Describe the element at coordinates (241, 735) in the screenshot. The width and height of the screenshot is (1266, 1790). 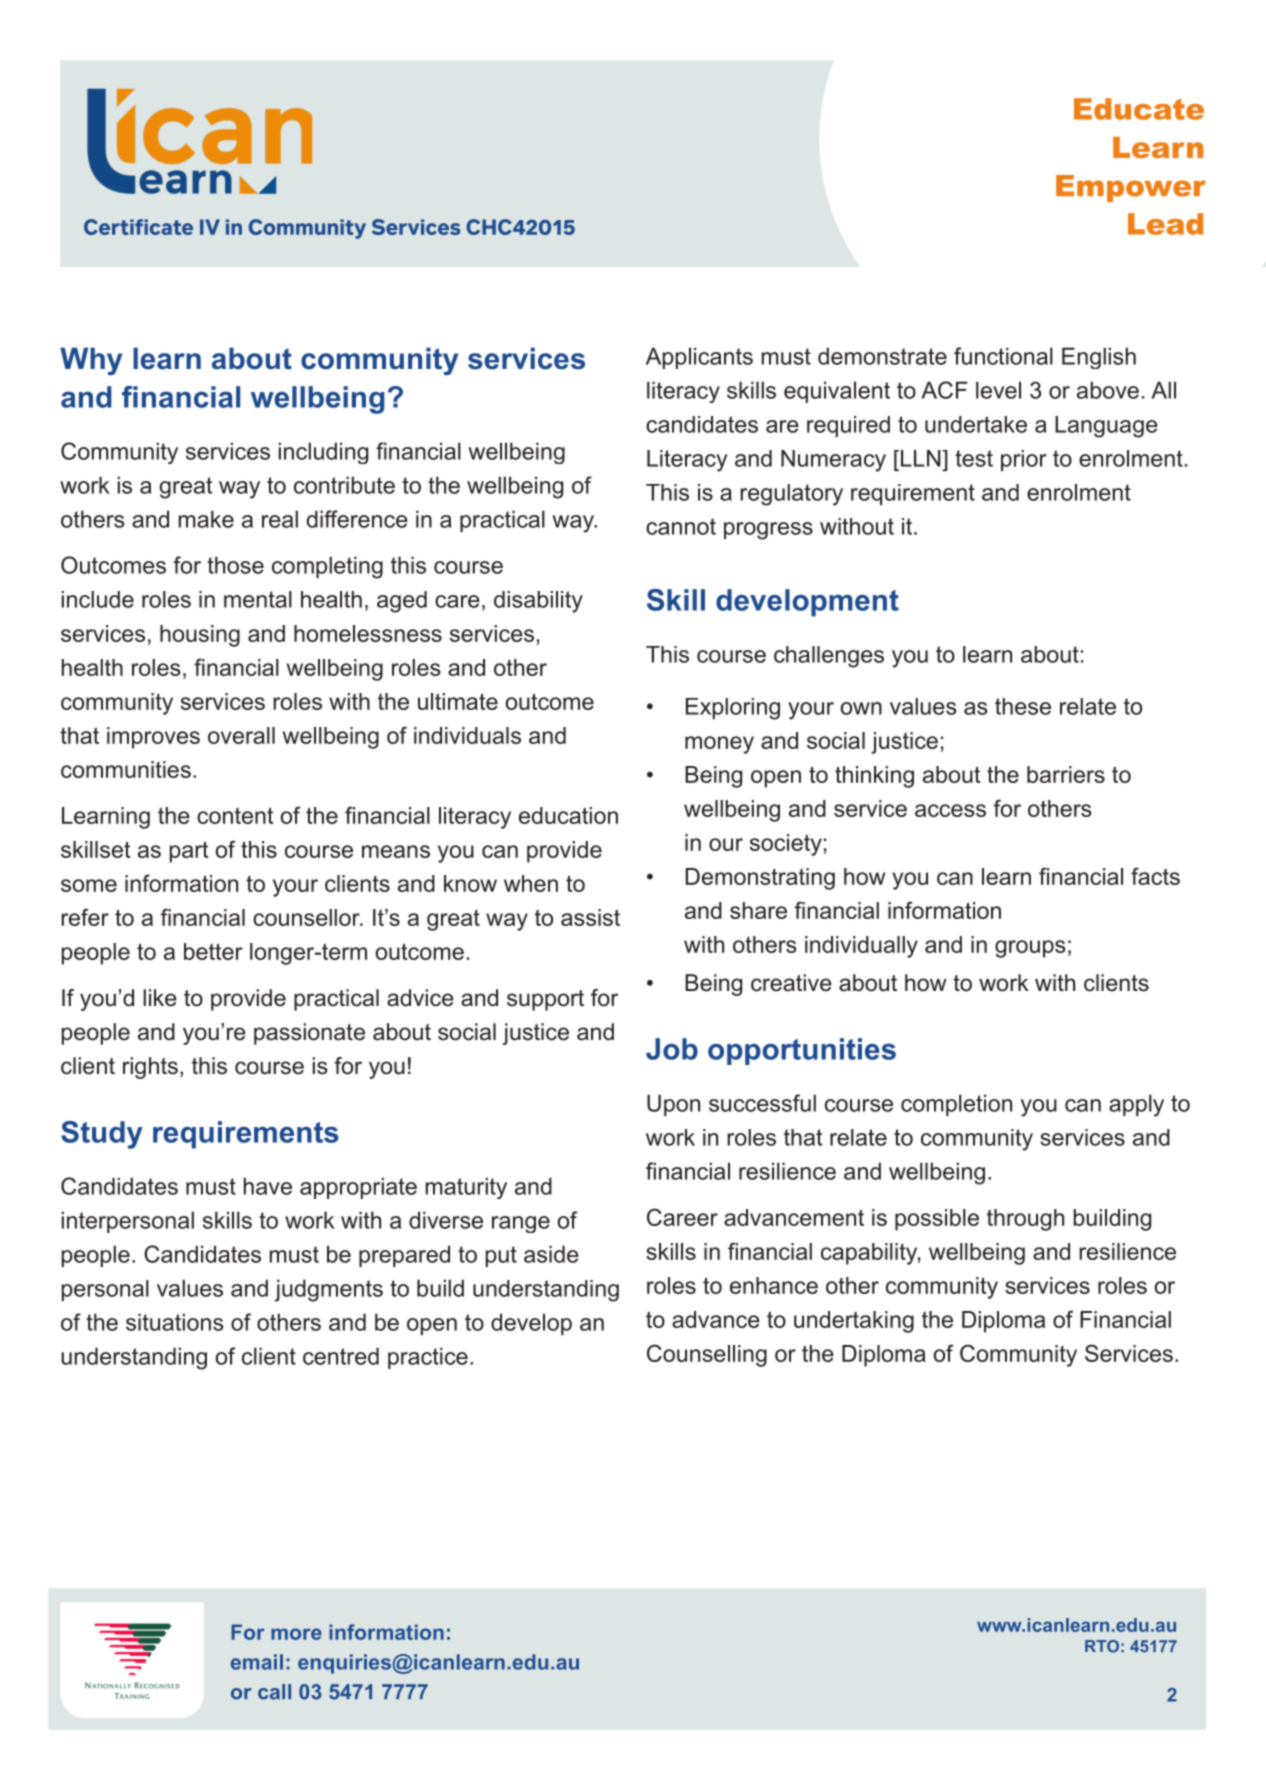
I see `overall` at that location.
